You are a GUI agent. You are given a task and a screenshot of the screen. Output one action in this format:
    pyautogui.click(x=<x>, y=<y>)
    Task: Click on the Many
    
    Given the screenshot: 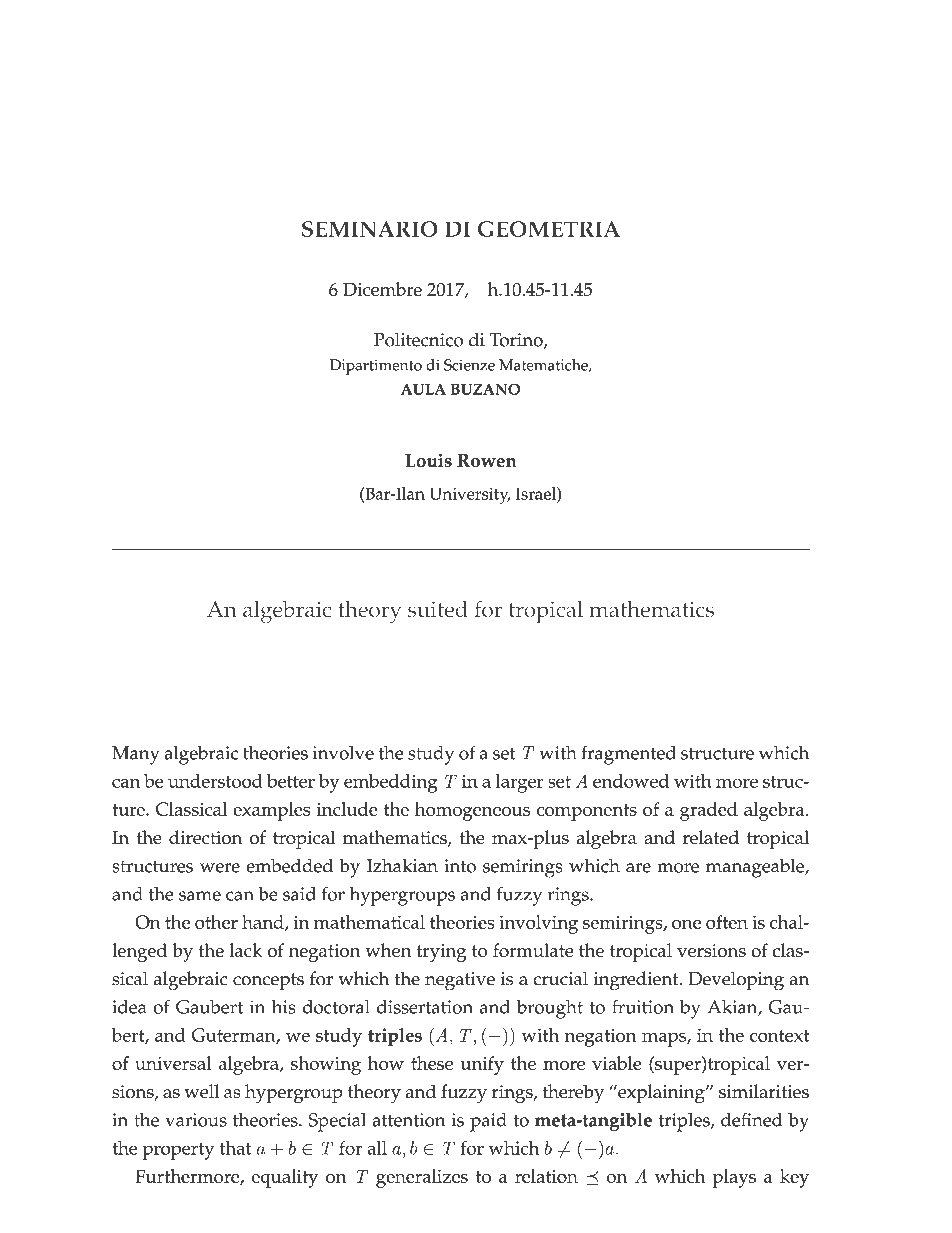 What is the action you would take?
    pyautogui.click(x=135, y=755)
